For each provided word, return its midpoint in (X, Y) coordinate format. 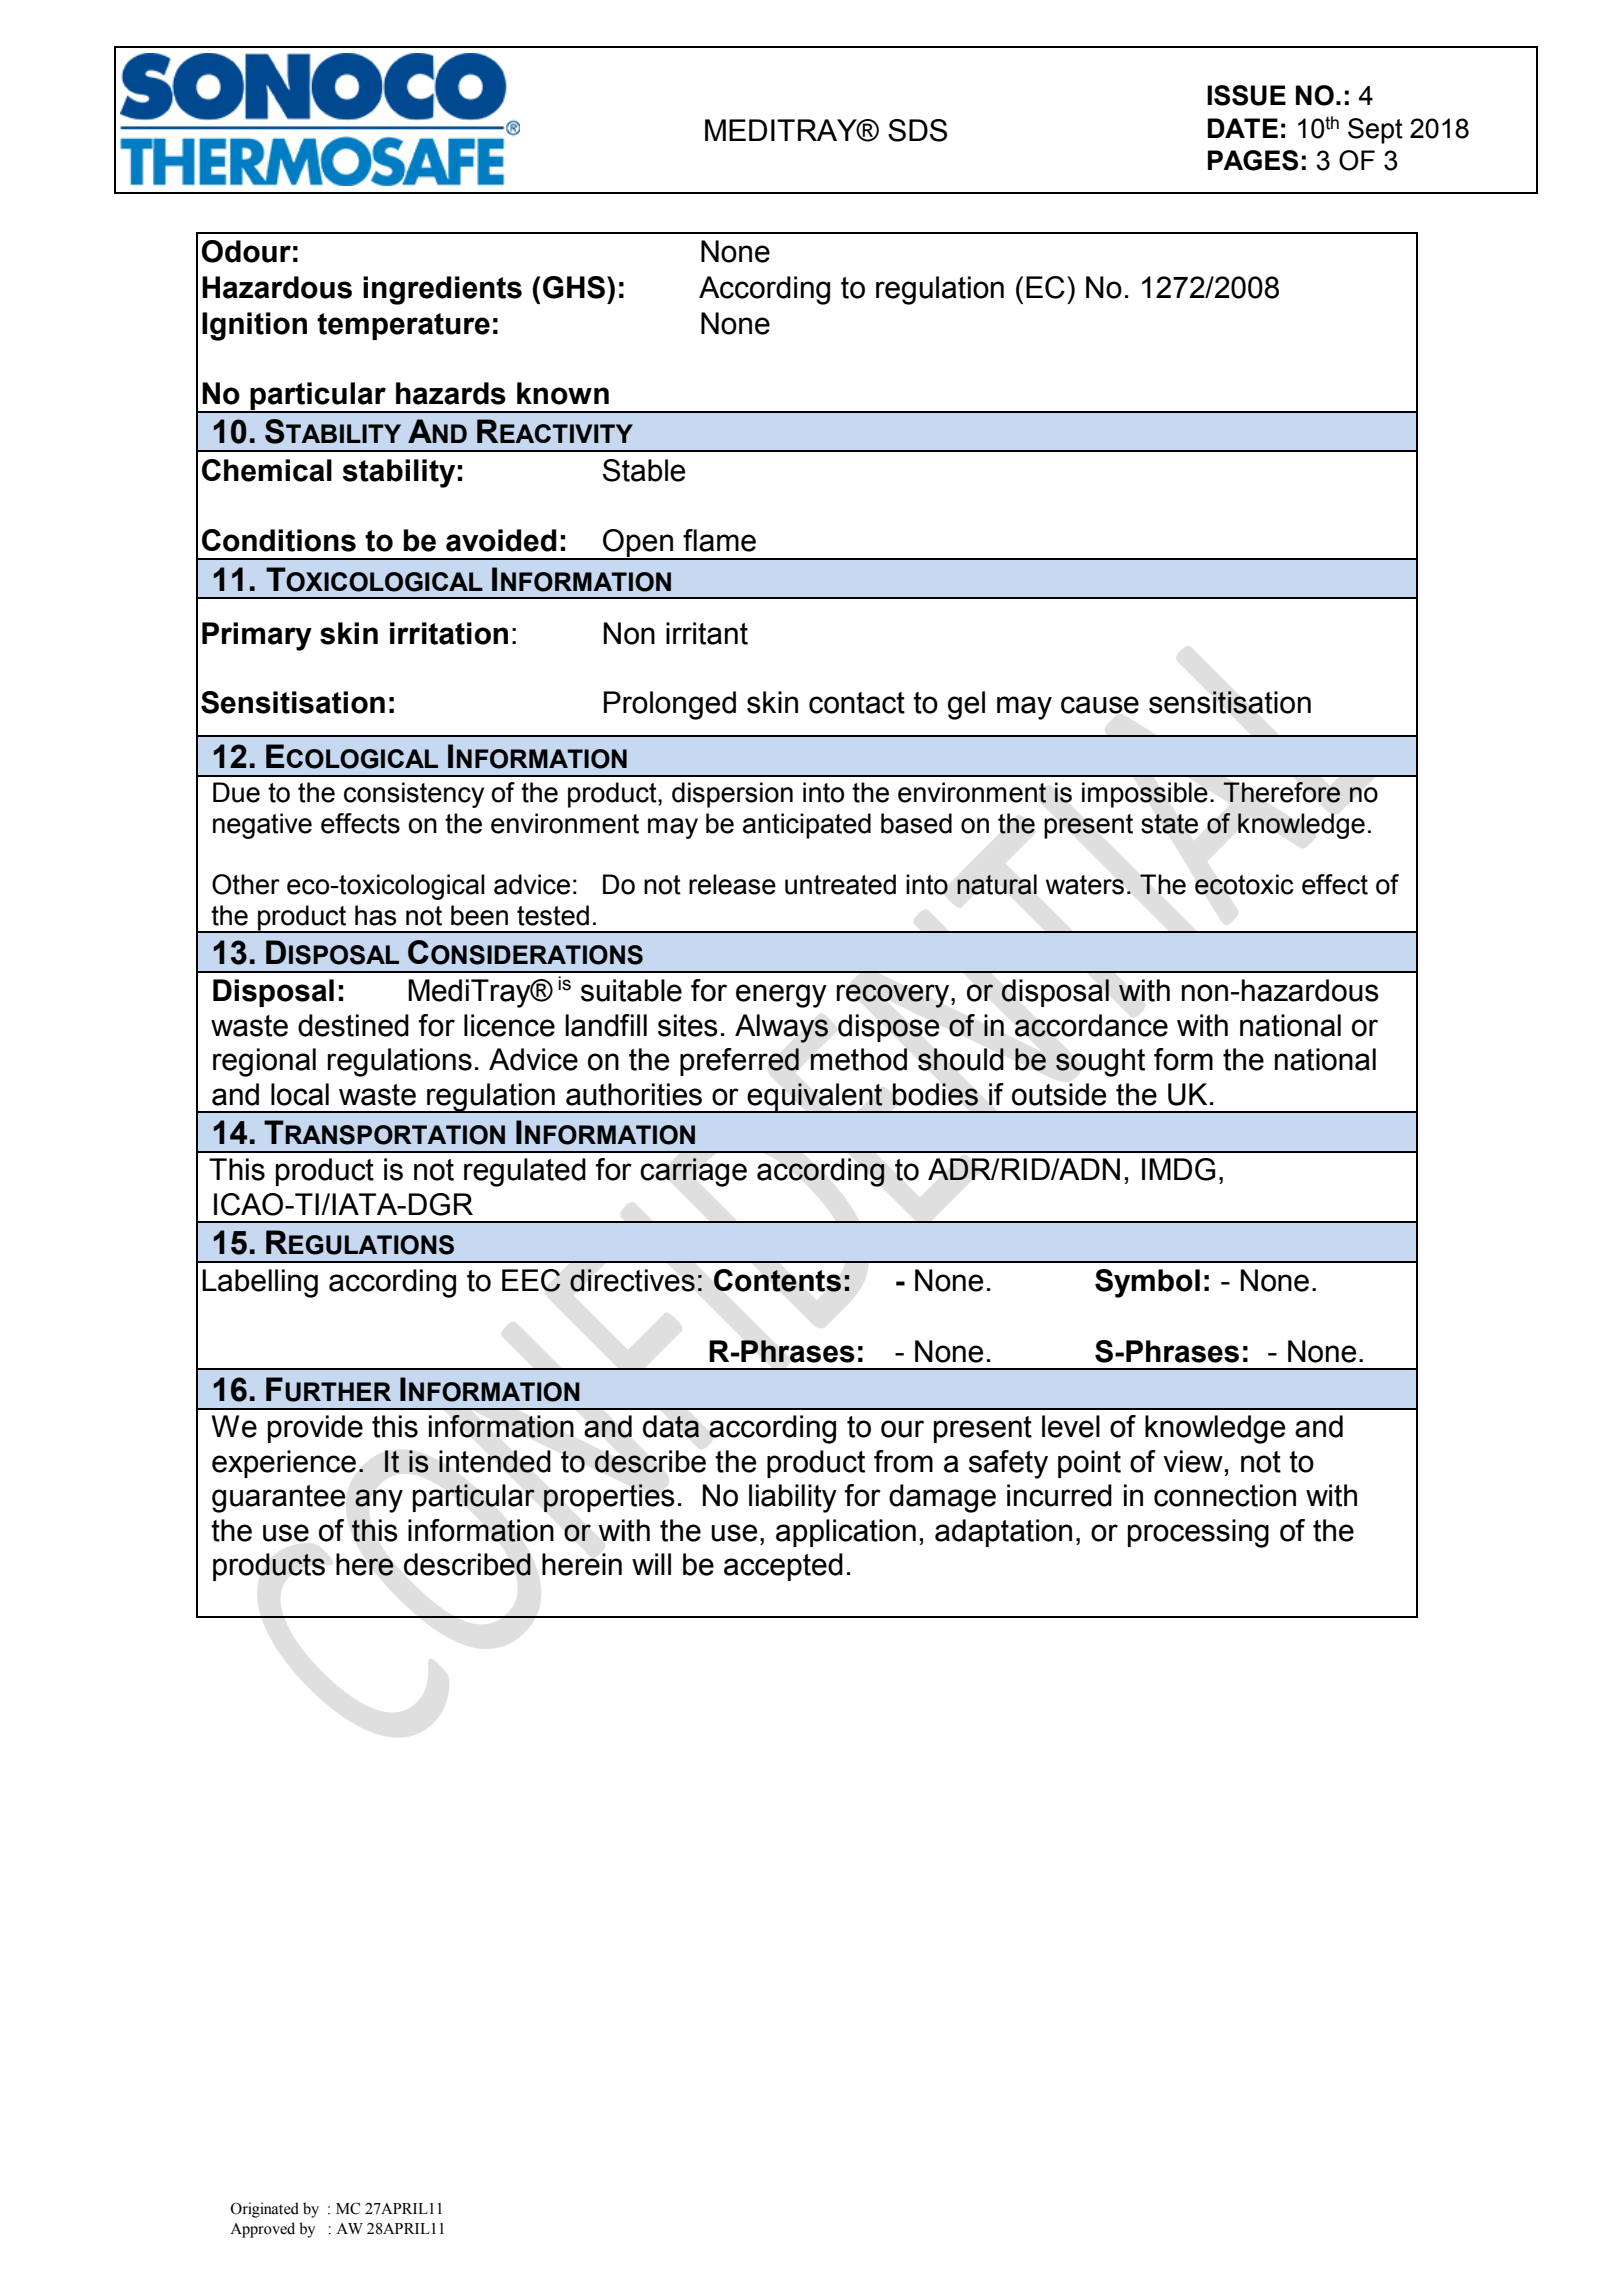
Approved (262, 2230)
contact (857, 703)
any (379, 1501)
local (300, 1094)
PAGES (1253, 160)
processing (1198, 1533)
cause (1100, 705)
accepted (783, 1567)
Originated (264, 2210)
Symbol (1147, 1283)
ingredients (442, 290)
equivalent (815, 1098)
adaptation (1003, 1533)
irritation (449, 633)
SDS (917, 130)
